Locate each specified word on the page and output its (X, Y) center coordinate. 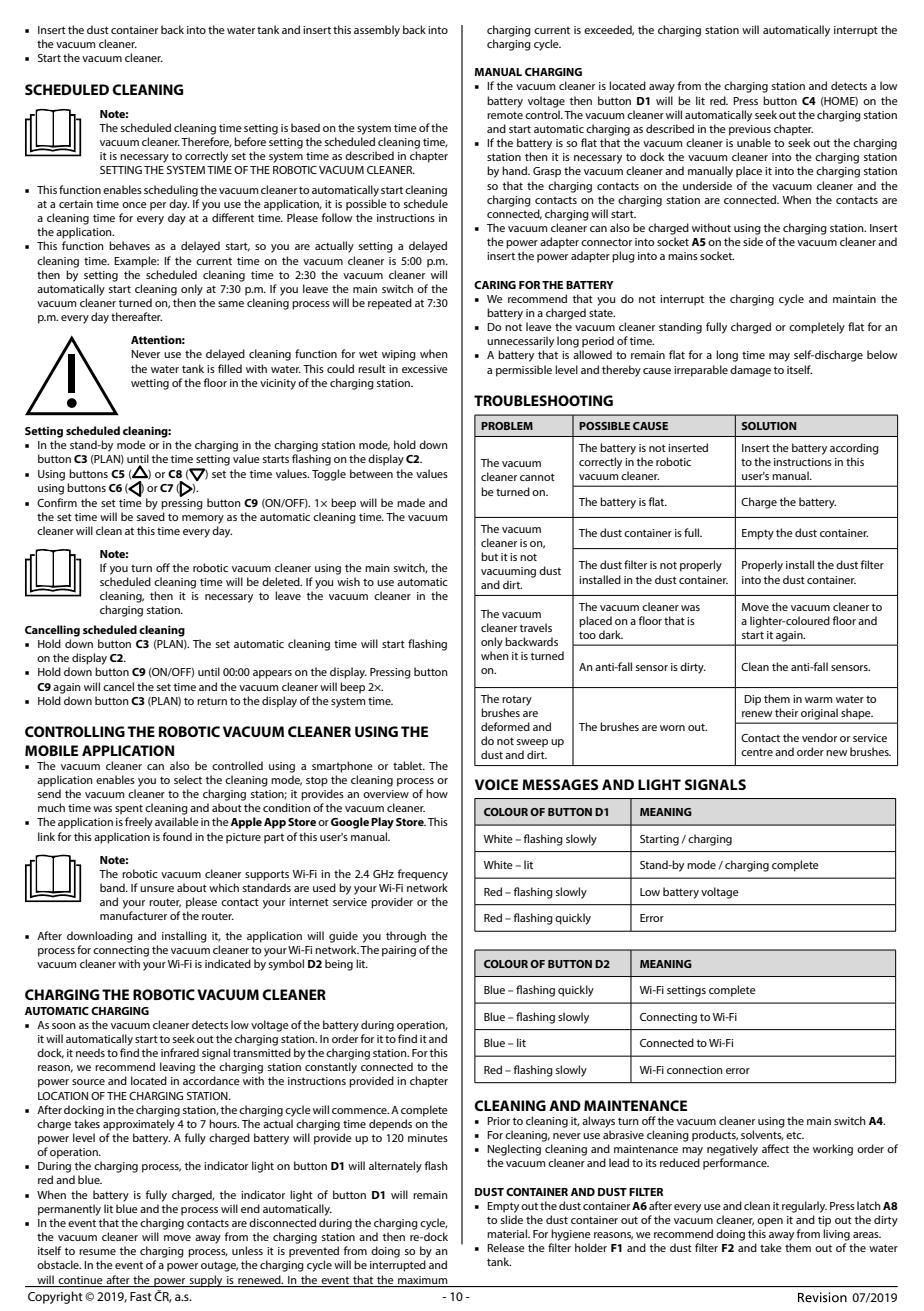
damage (750, 371)
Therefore (206, 142)
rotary (517, 701)
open (770, 1222)
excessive (425, 369)
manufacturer (133, 915)
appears (272, 674)
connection (695, 1070)
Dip (752, 700)
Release (506, 1247)
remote (505, 115)
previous (750, 130)
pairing (399, 951)
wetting (150, 384)
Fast (141, 1296)
